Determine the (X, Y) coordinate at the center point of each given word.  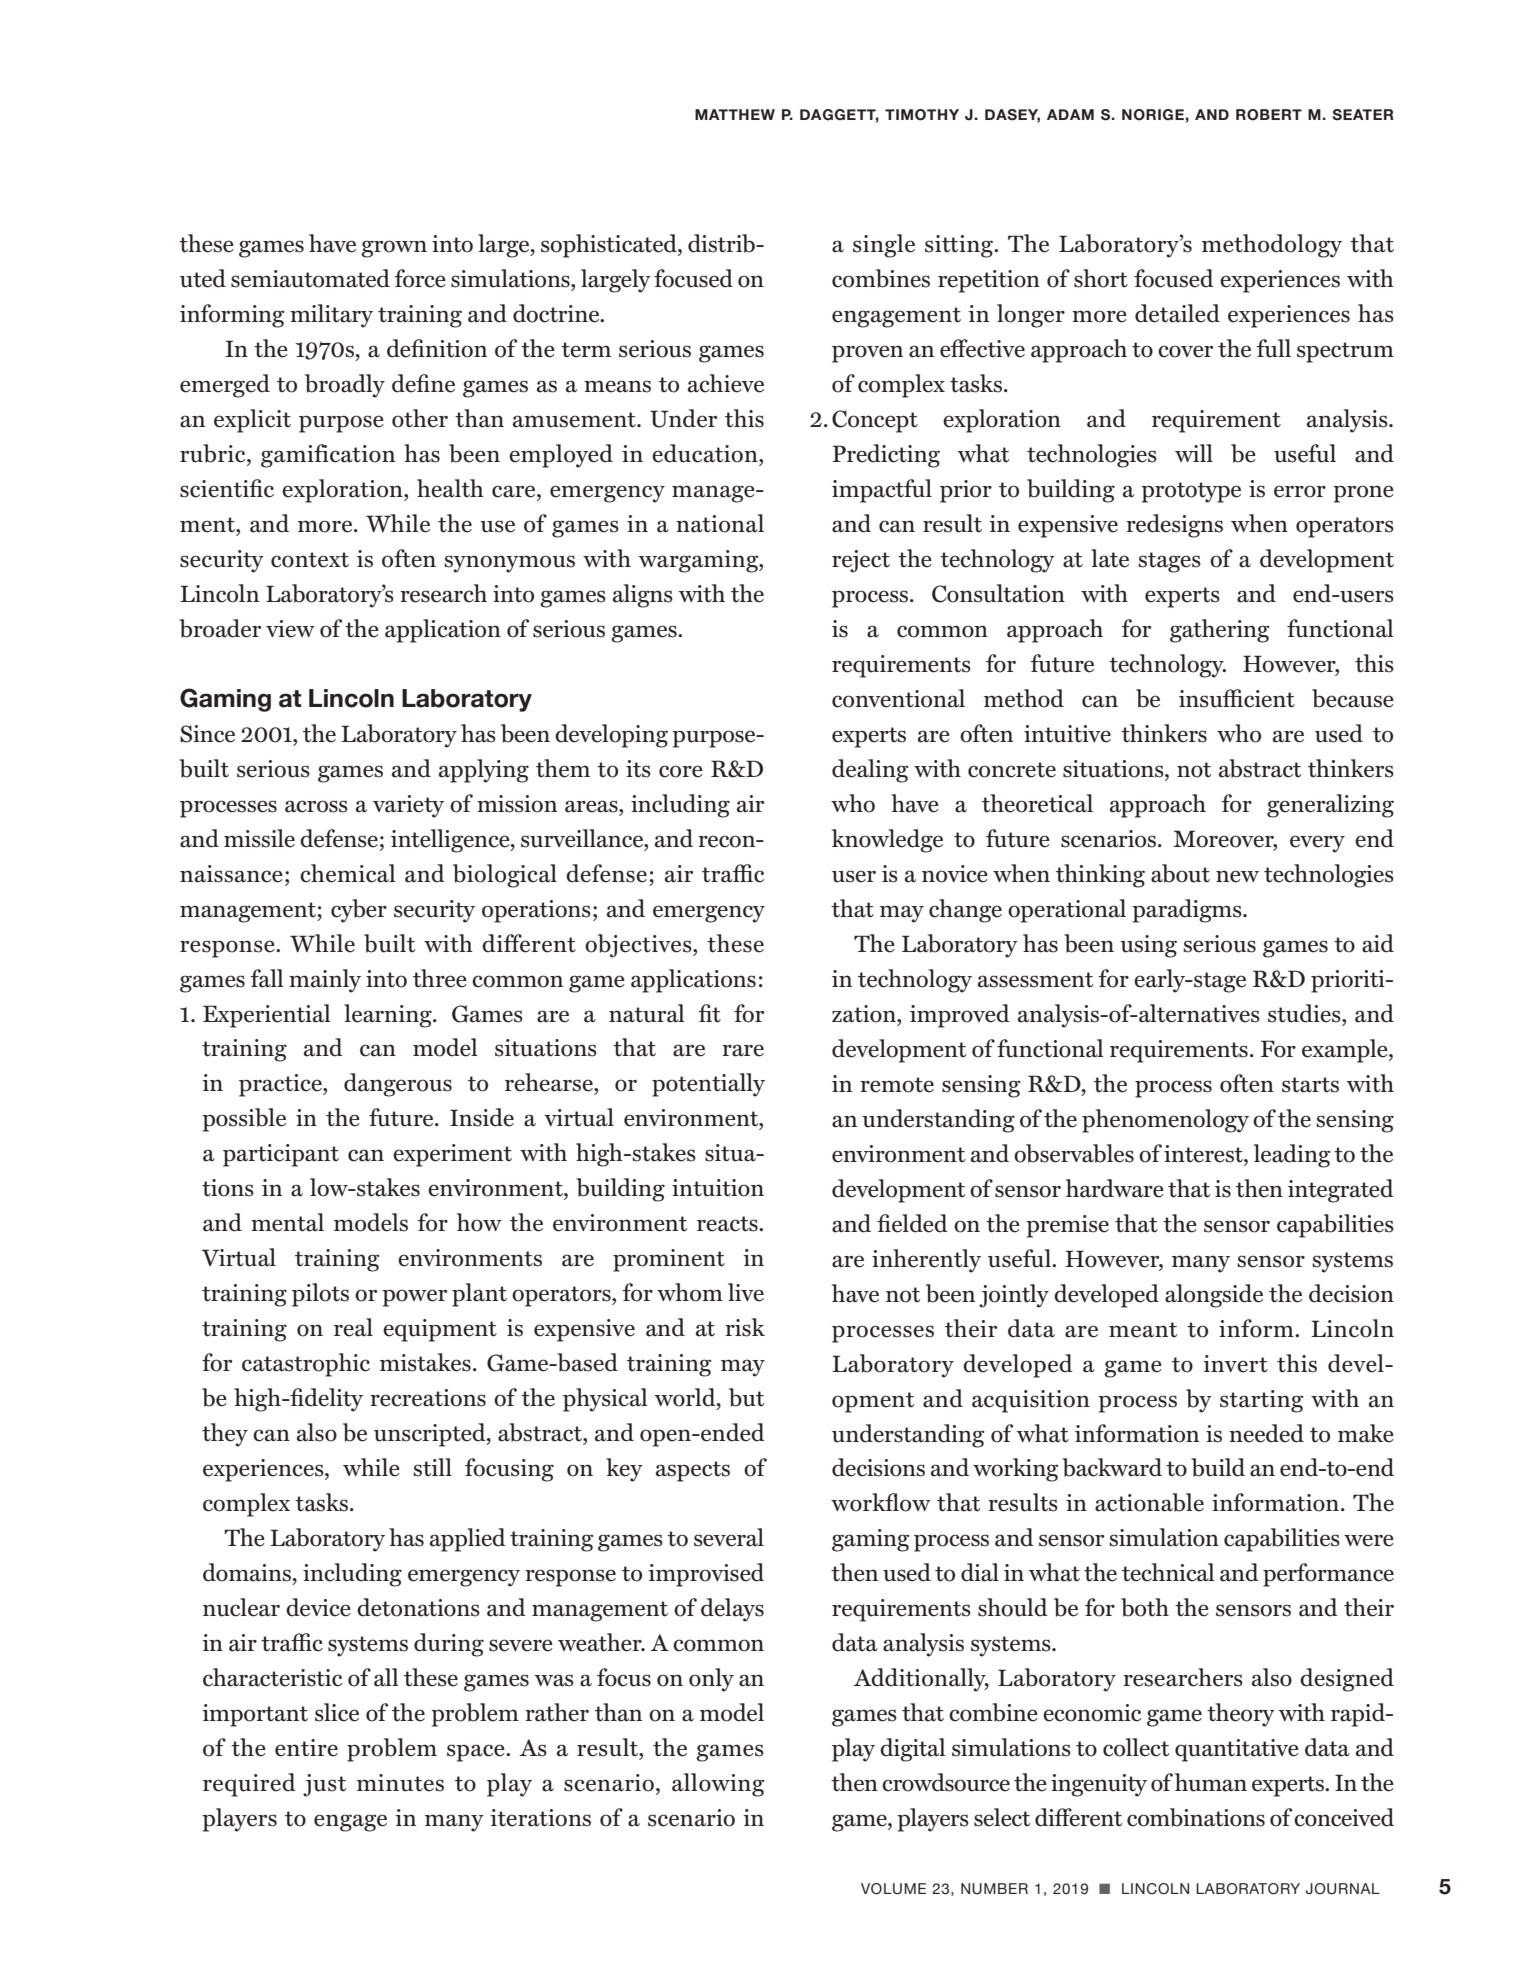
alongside (1214, 1296)
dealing (870, 771)
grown (394, 249)
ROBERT (1269, 115)
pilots (320, 1295)
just (324, 1785)
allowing (718, 1785)
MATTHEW (735, 114)
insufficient (1237, 698)
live (746, 1292)
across (316, 806)
